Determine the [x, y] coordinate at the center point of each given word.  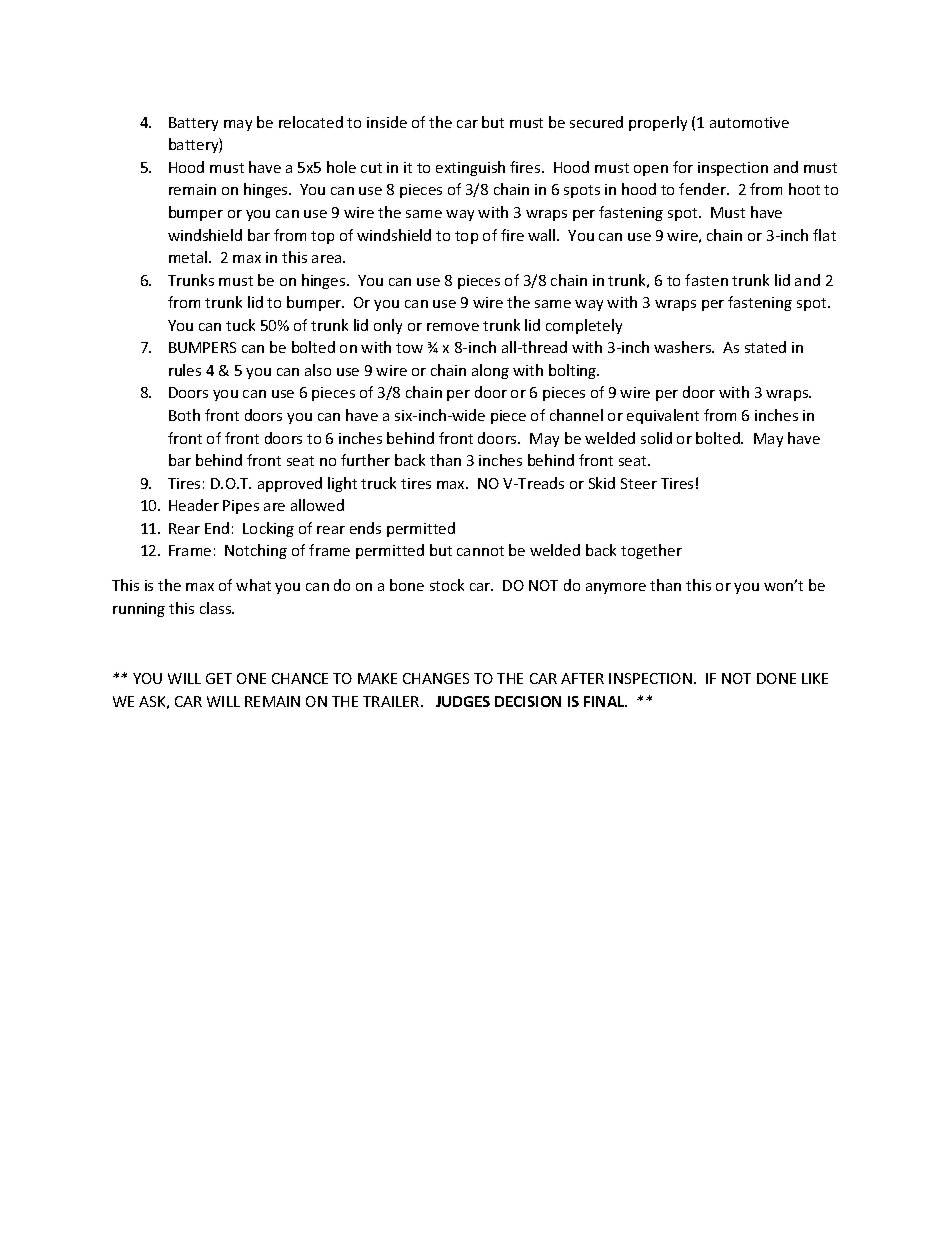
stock [447, 585]
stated [765, 347]
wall [543, 235]
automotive [749, 122]
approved [290, 484]
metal [188, 257]
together [651, 551]
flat [824, 235]
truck [378, 483]
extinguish [470, 168]
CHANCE [300, 678]
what [253, 585]
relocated [311, 122]
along [490, 371]
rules [185, 370]
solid [656, 438]
